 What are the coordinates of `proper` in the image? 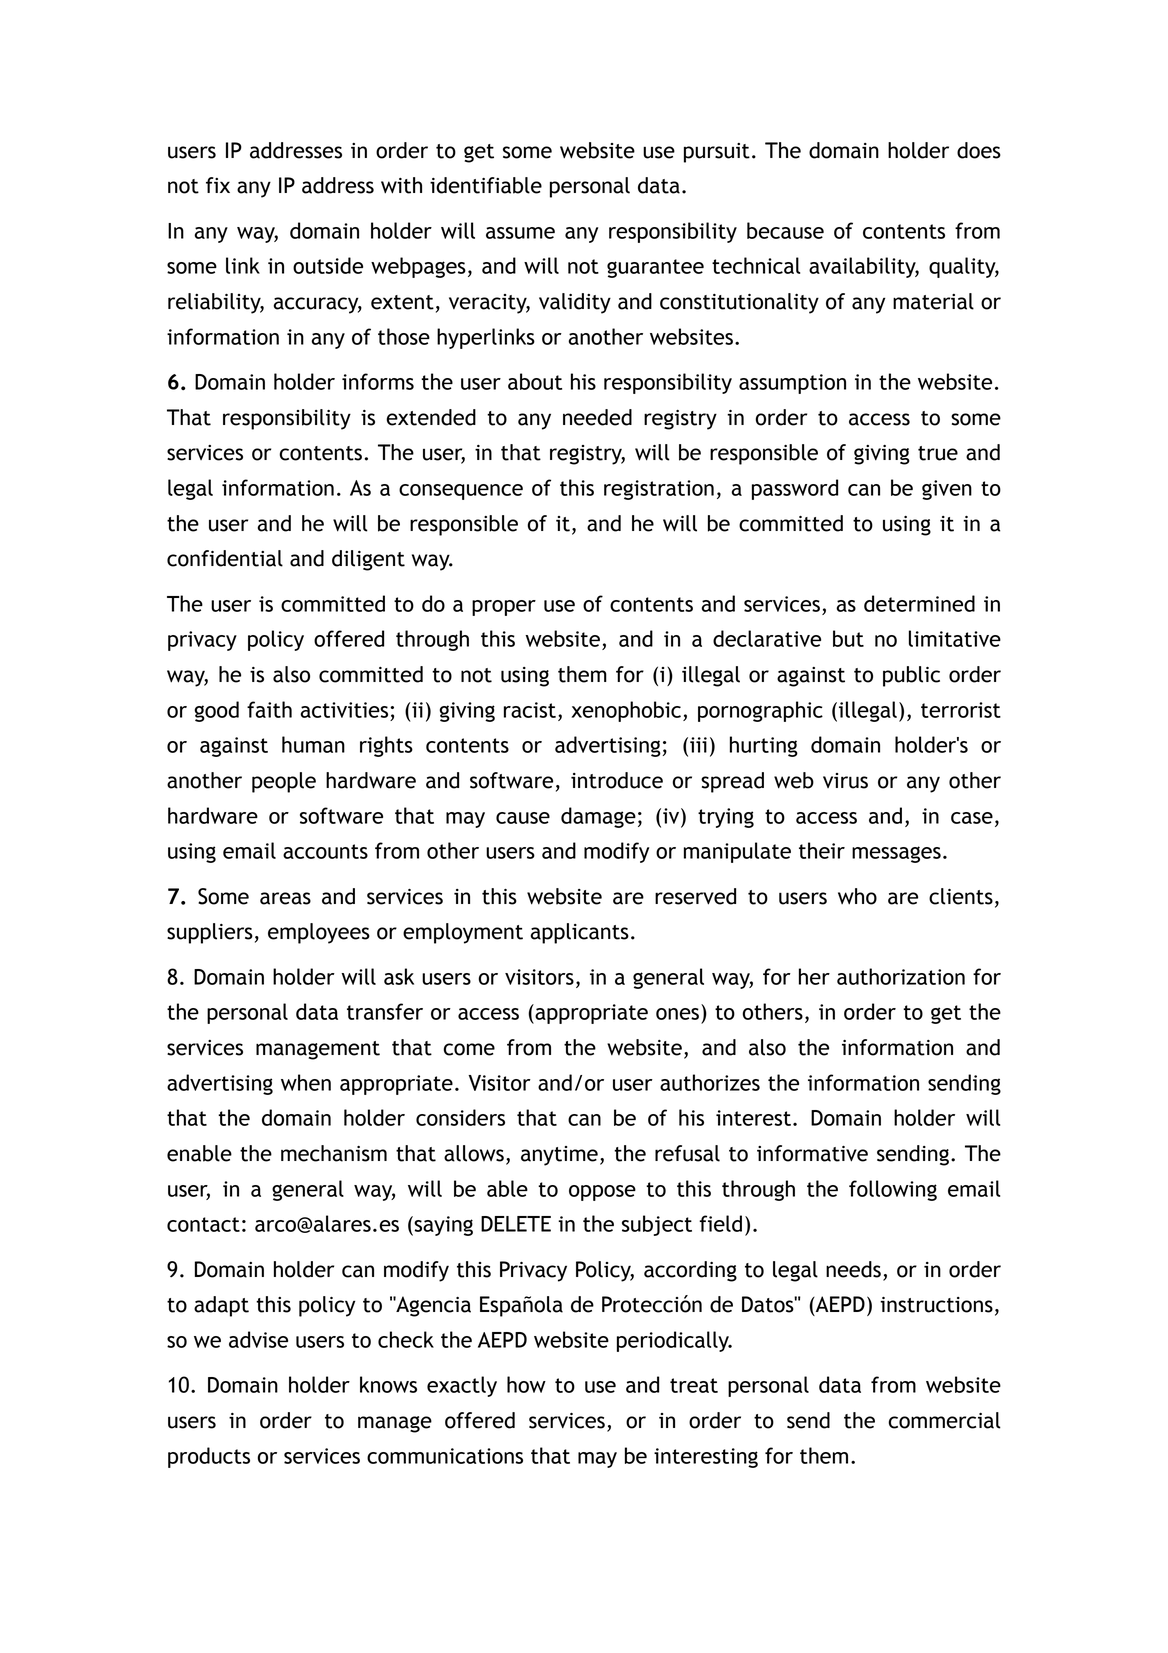 It's located at (504, 608).
